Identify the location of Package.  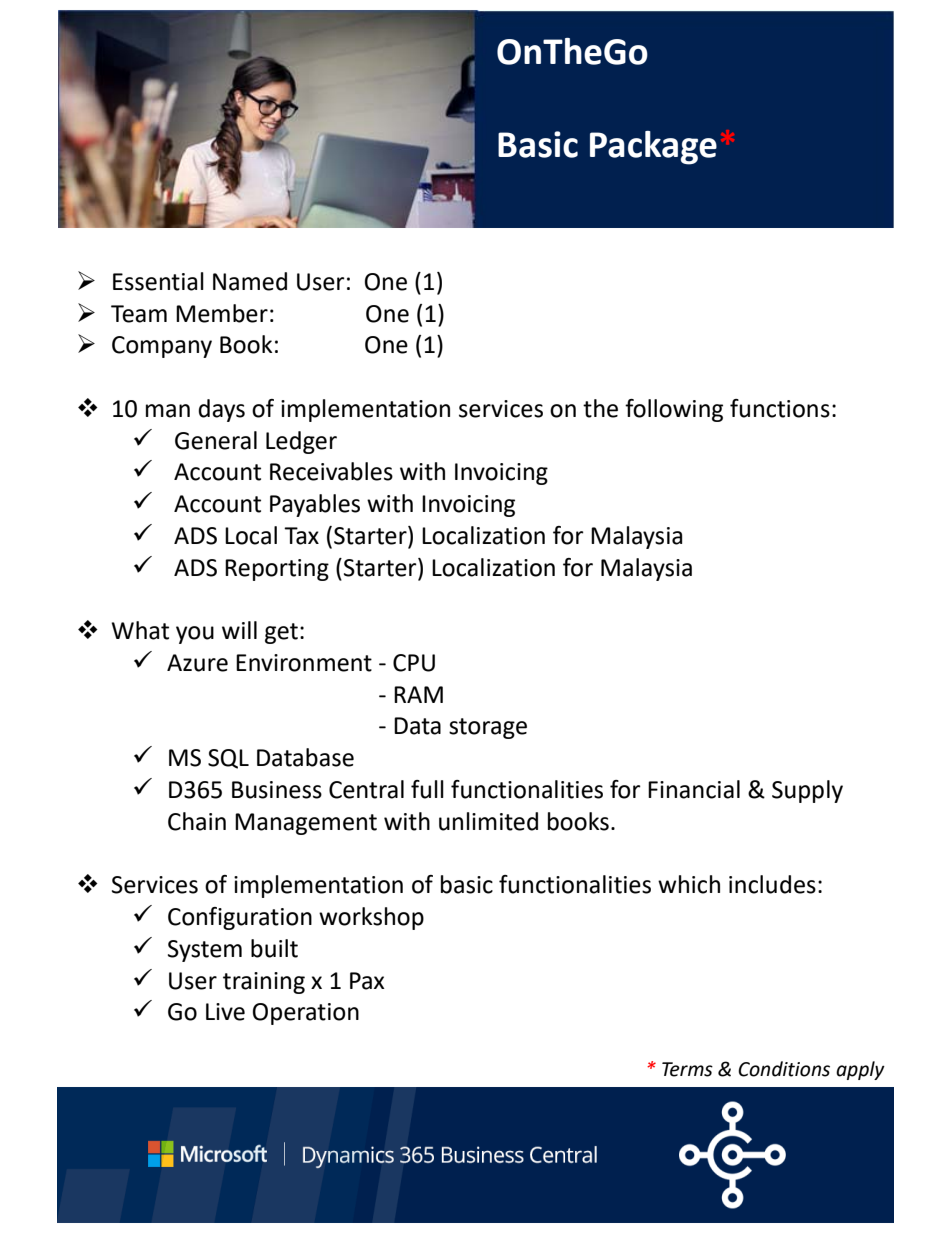
(653, 148).
